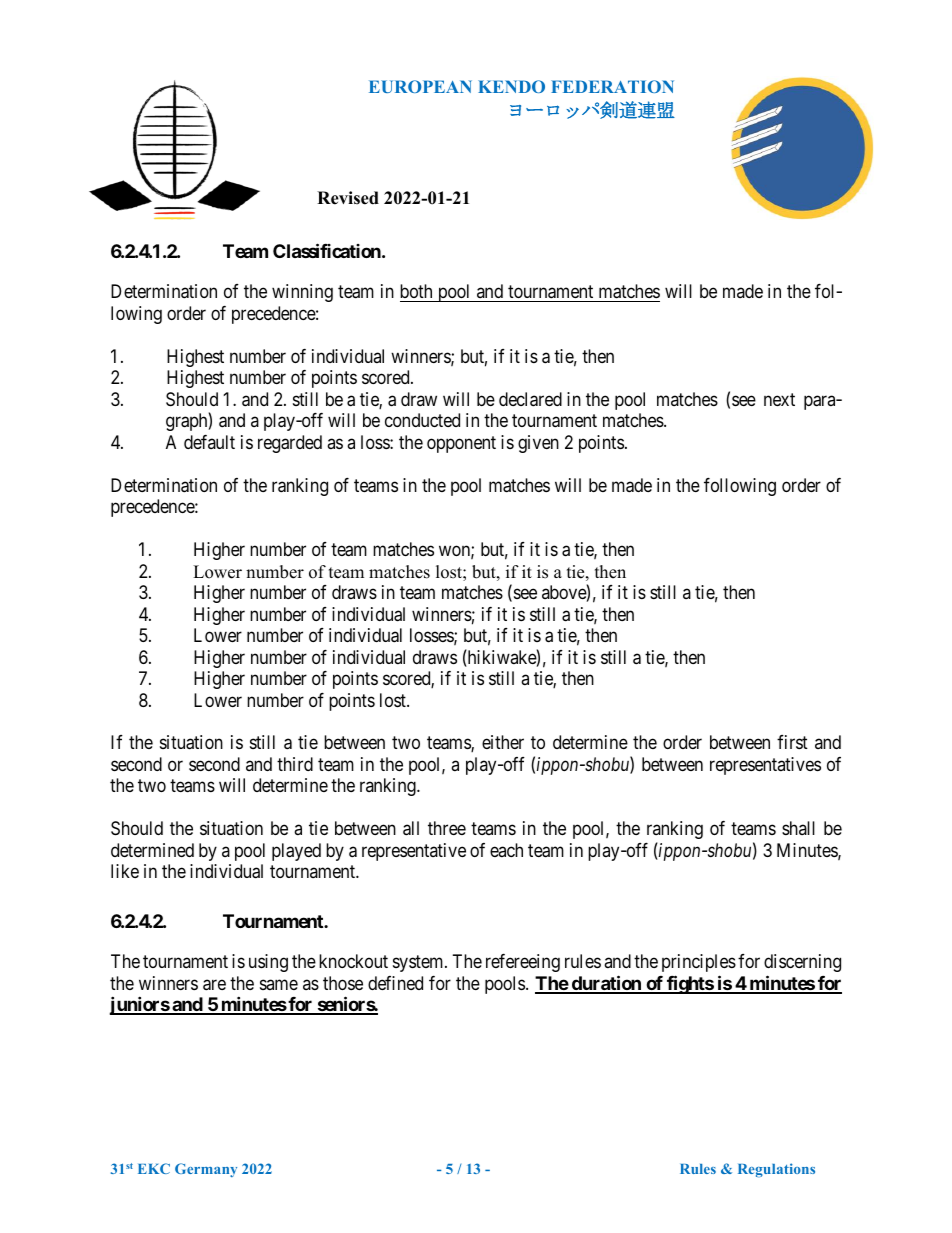  Describe the element at coordinates (348, 198) in the screenshot. I see `Revised` at that location.
